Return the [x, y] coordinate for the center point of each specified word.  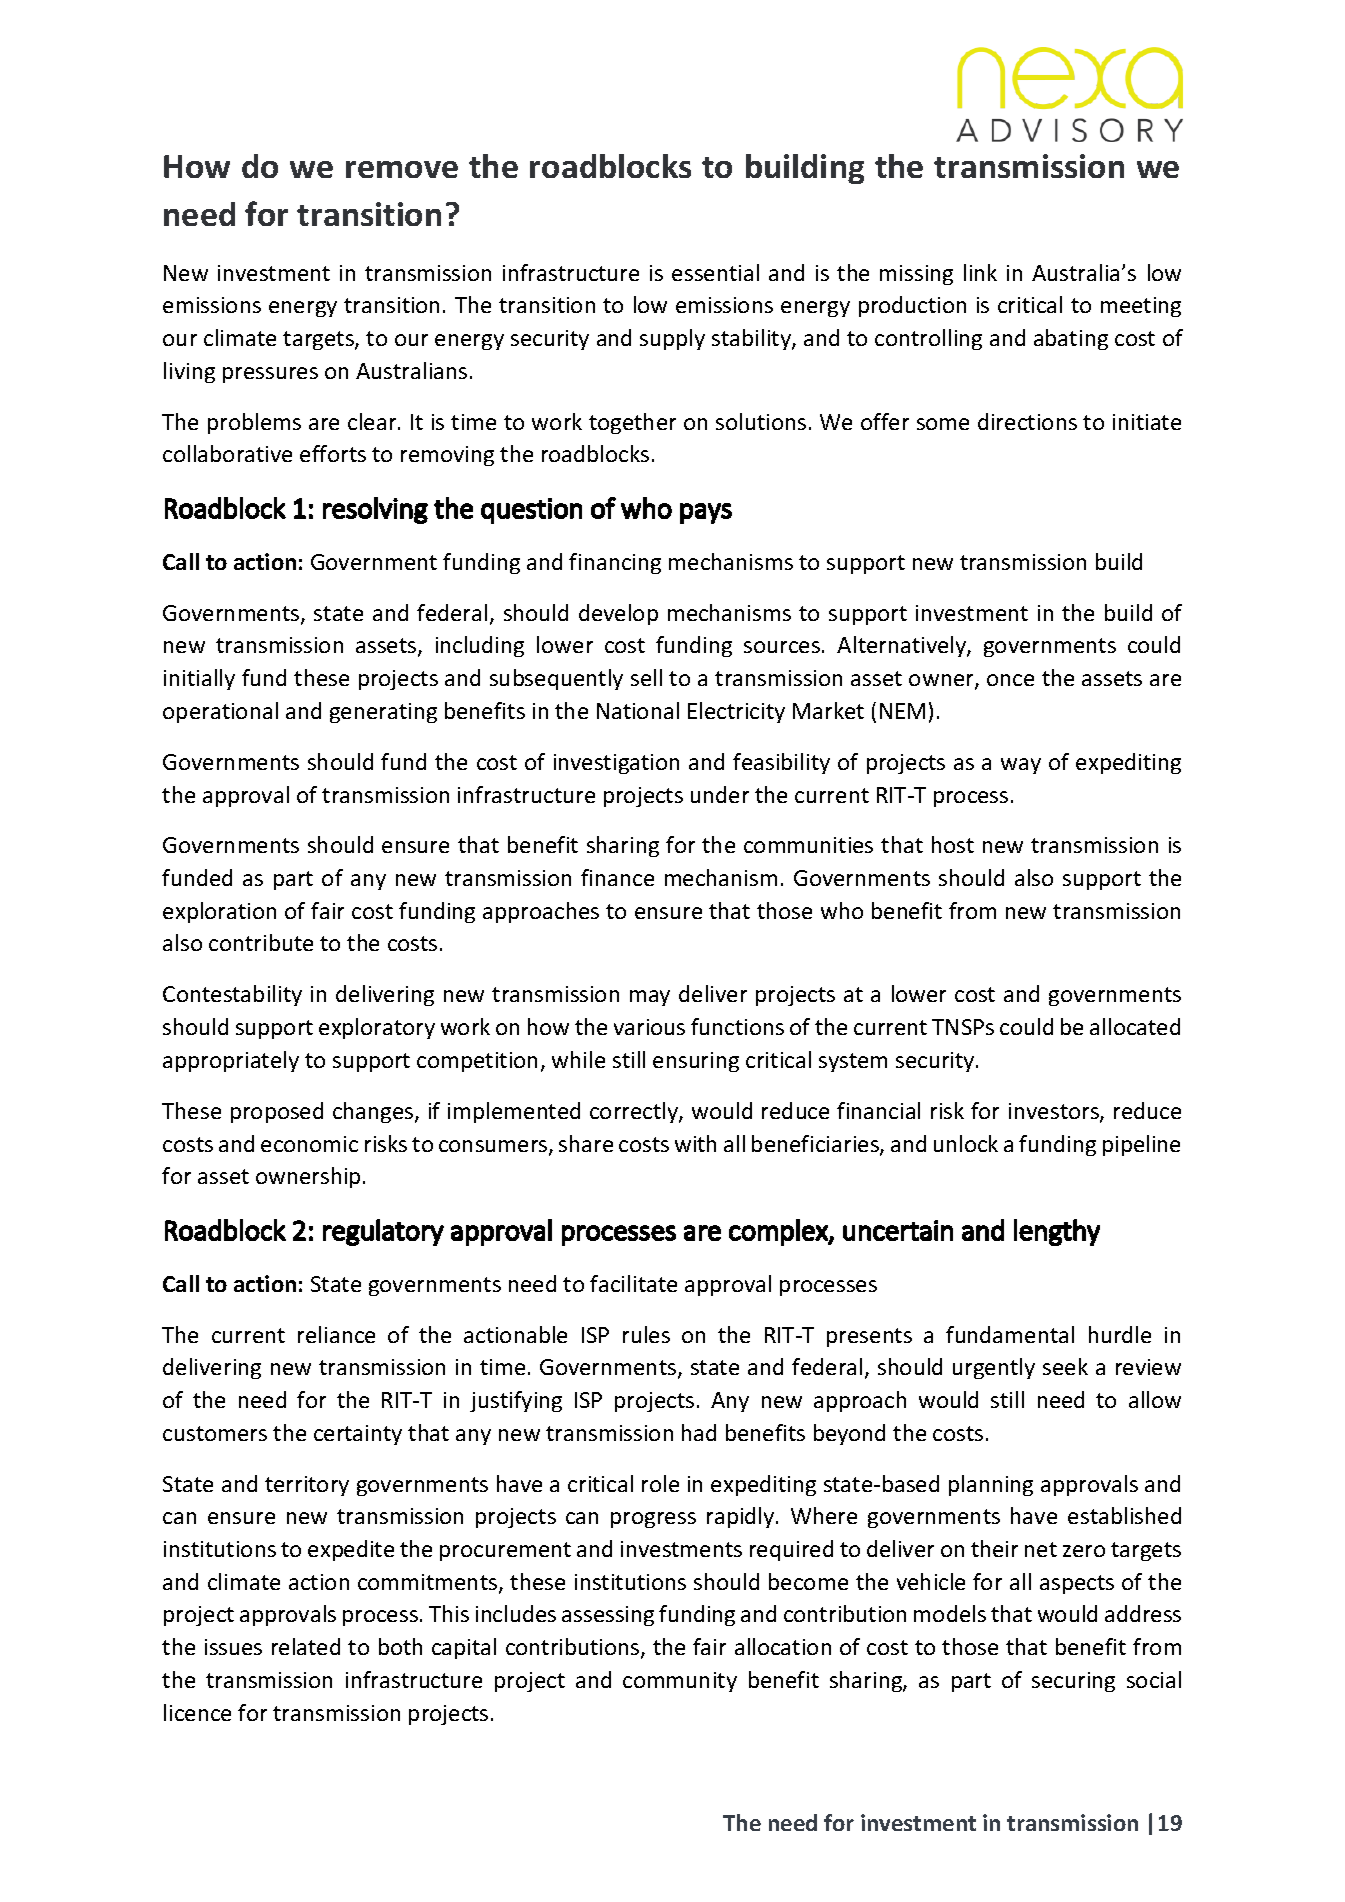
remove [402, 169]
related [306, 1646]
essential [715, 272]
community [680, 1682]
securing [1073, 1682]
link [980, 272]
